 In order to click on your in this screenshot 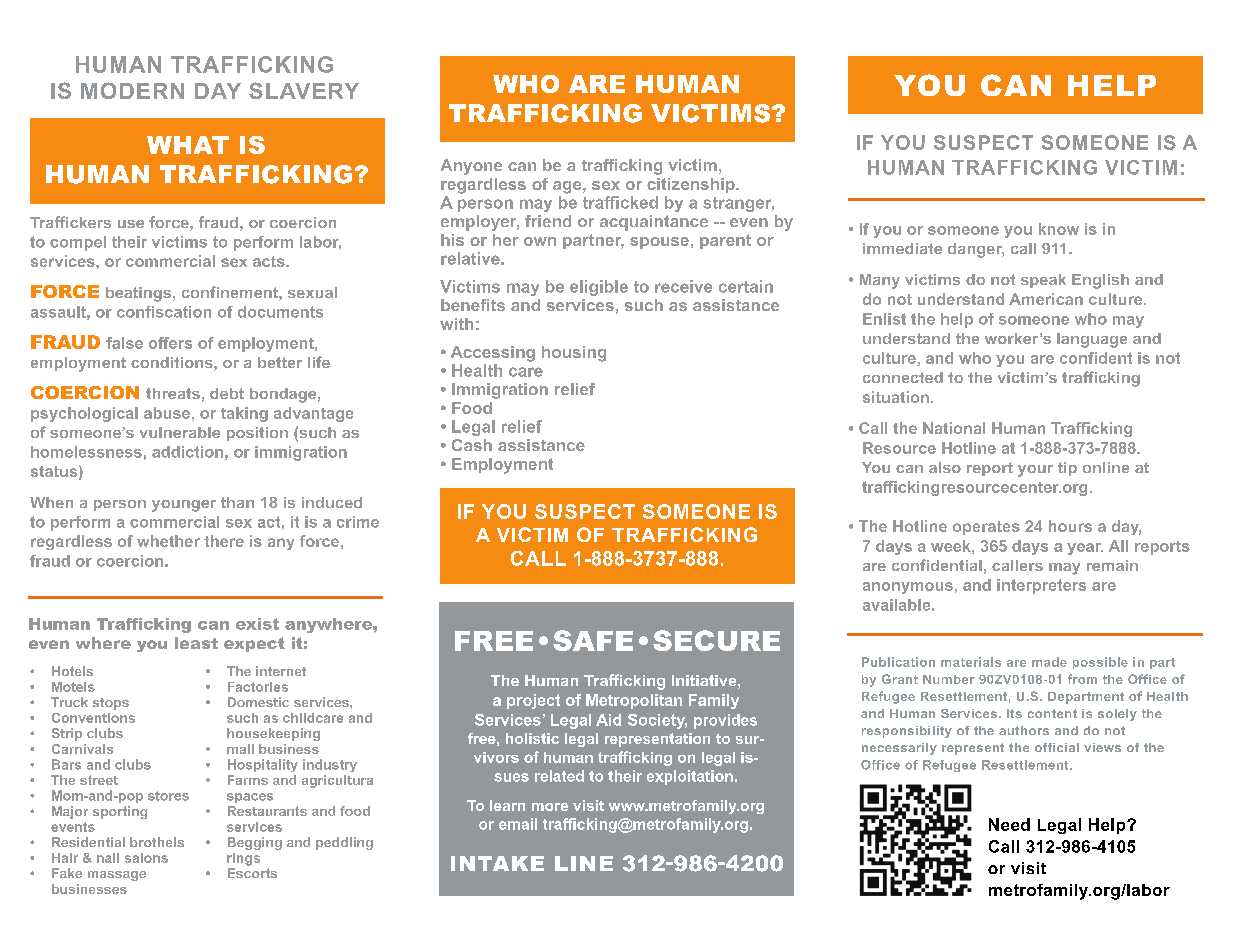, I will do `click(1035, 471)`.
